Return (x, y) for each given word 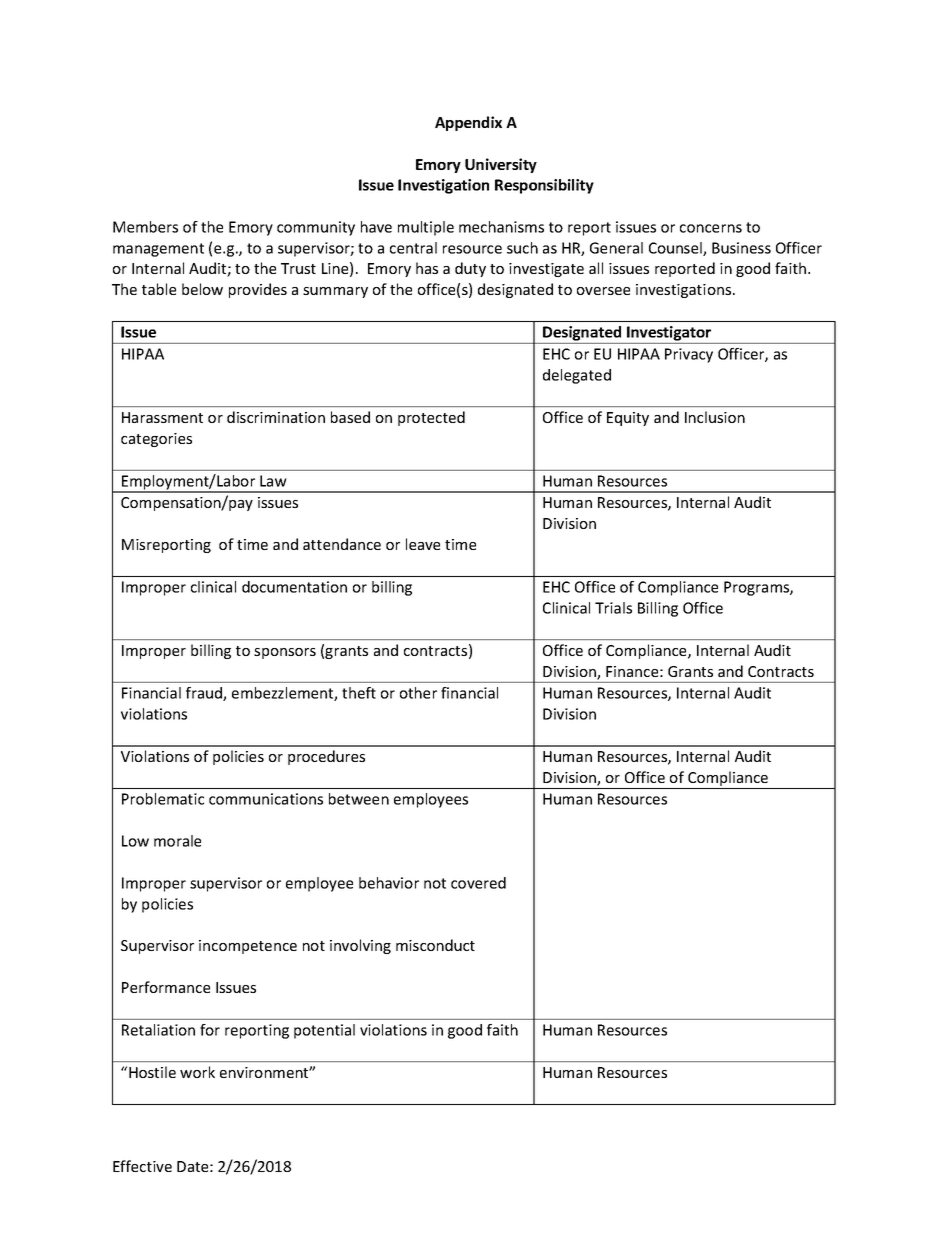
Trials (613, 608)
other (418, 693)
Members (145, 227)
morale (177, 841)
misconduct (435, 945)
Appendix (468, 123)
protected (431, 418)
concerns (711, 228)
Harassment (162, 417)
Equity (628, 419)
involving (360, 946)
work (197, 1072)
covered (478, 883)
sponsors (285, 653)
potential (324, 1031)
